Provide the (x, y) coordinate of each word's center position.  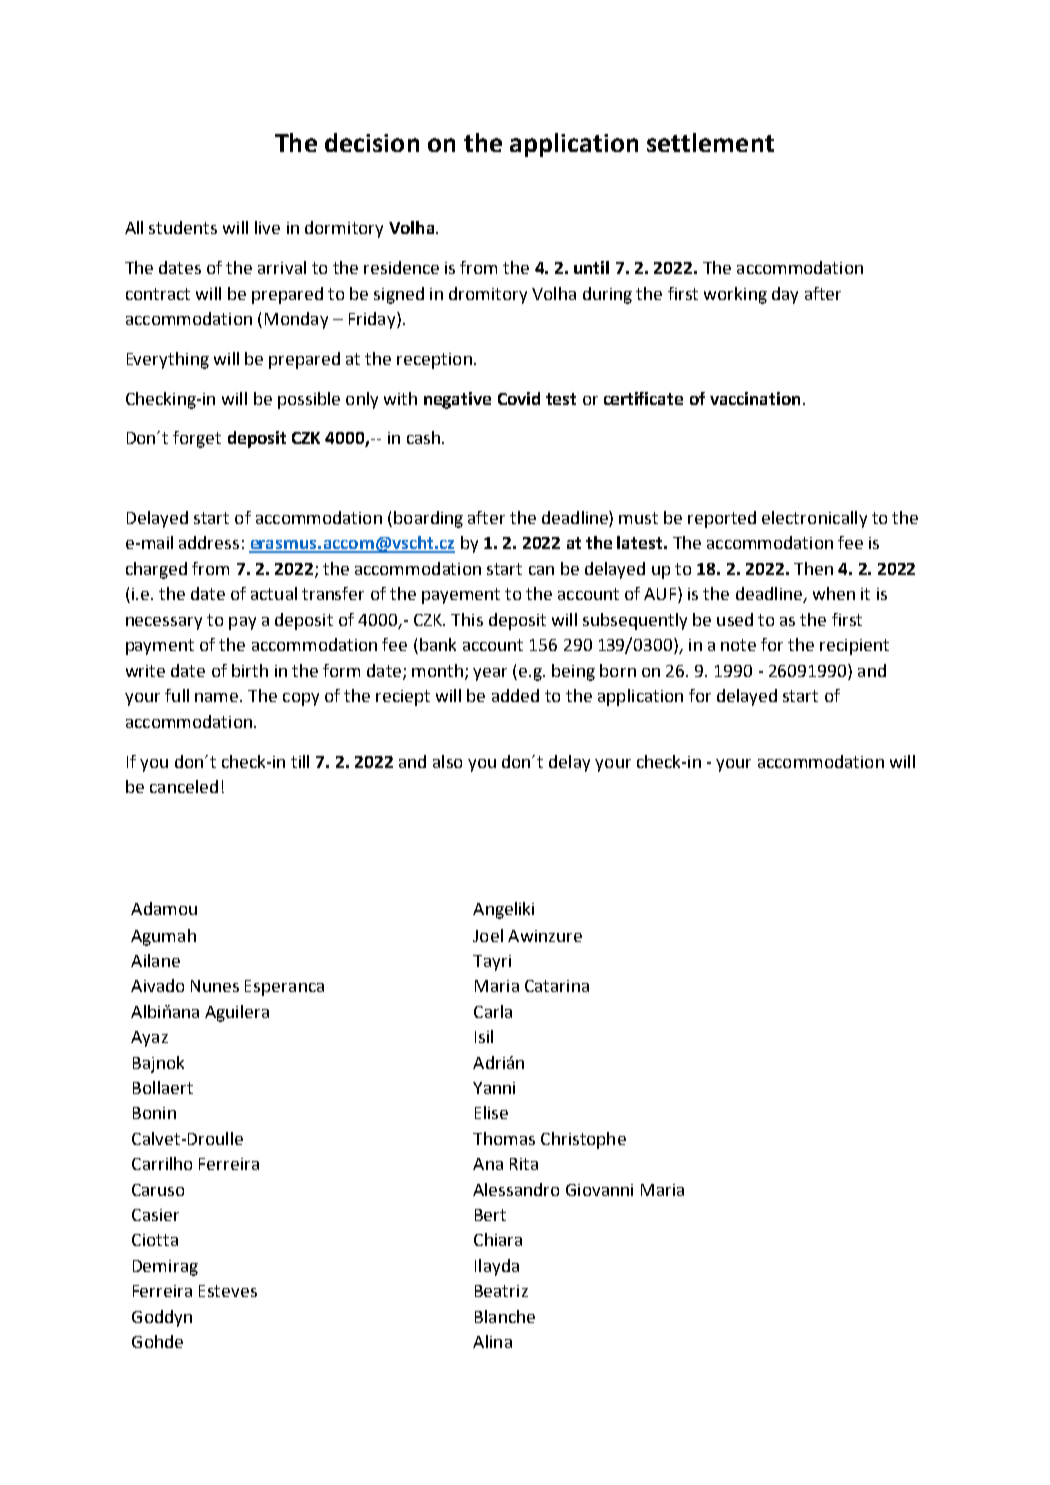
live (267, 227)
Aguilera (237, 1013)
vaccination (755, 398)
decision (372, 142)
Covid (519, 398)
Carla (493, 1011)
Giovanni (599, 1190)
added (515, 695)
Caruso (158, 1190)
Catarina (557, 986)
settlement (710, 142)
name (218, 697)
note (738, 645)
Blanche (505, 1316)
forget (197, 439)
